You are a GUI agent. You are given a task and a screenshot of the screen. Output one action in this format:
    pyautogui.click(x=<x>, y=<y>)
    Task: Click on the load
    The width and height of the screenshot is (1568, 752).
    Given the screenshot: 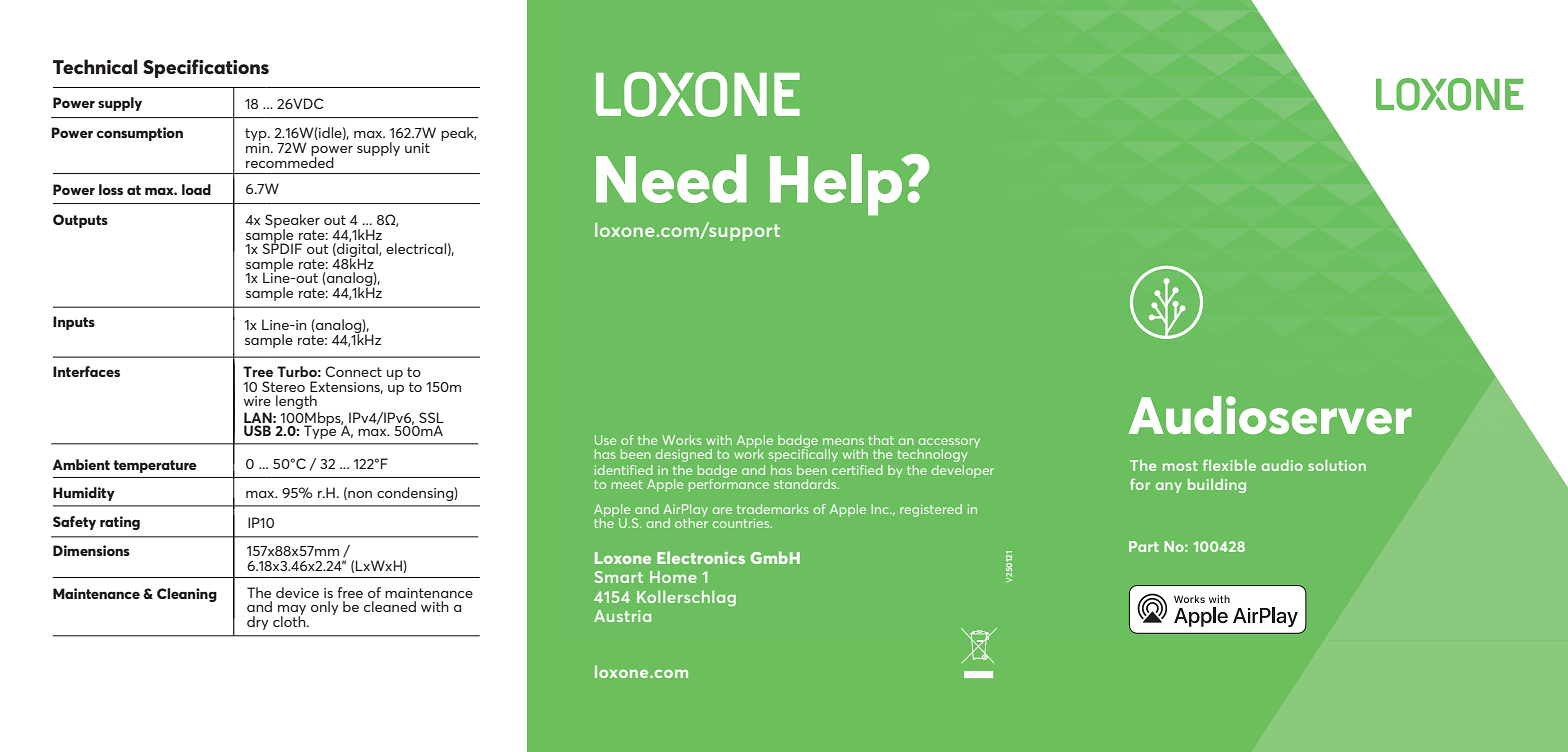 What is the action you would take?
    pyautogui.click(x=196, y=189)
